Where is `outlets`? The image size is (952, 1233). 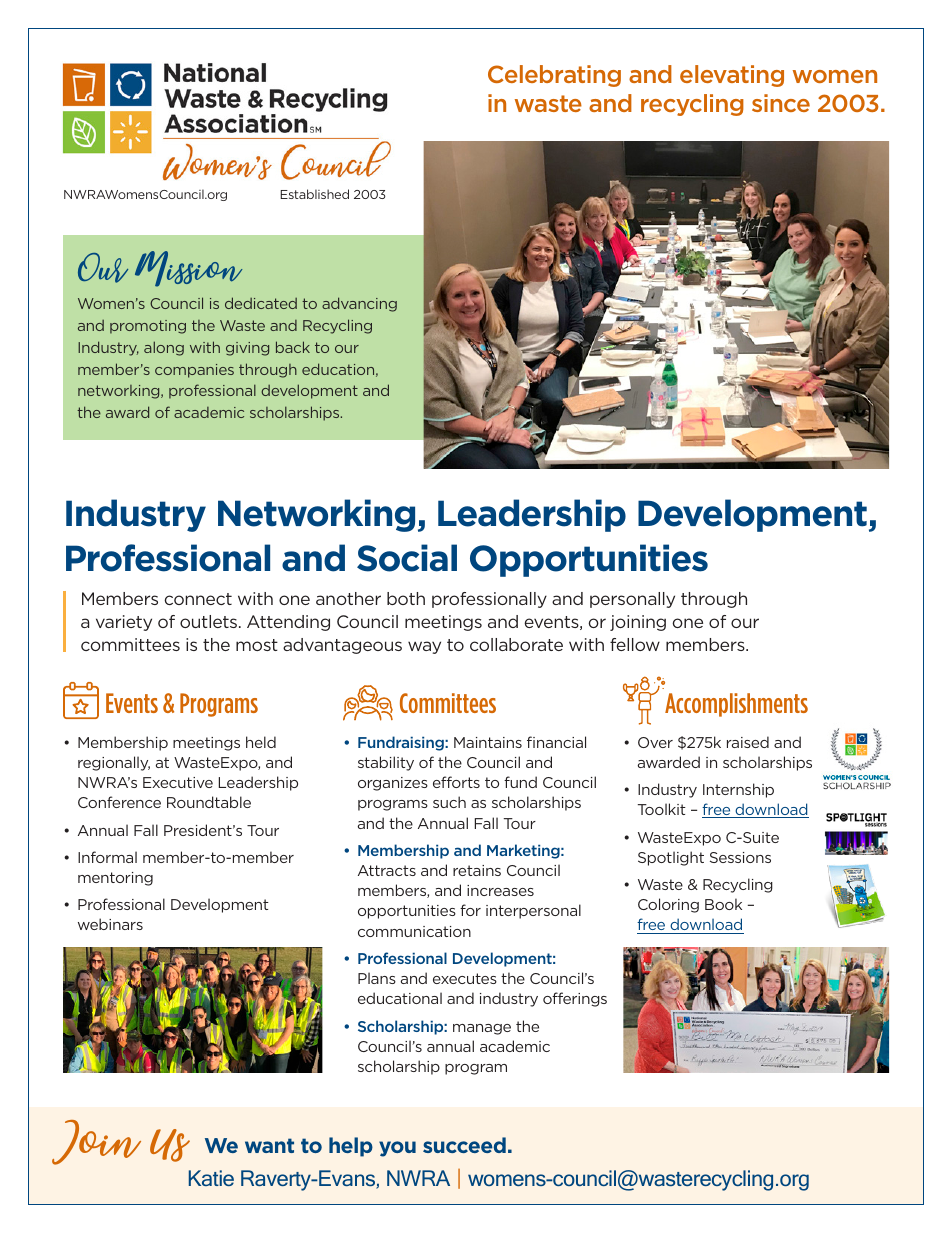 outlets is located at coordinates (210, 621).
